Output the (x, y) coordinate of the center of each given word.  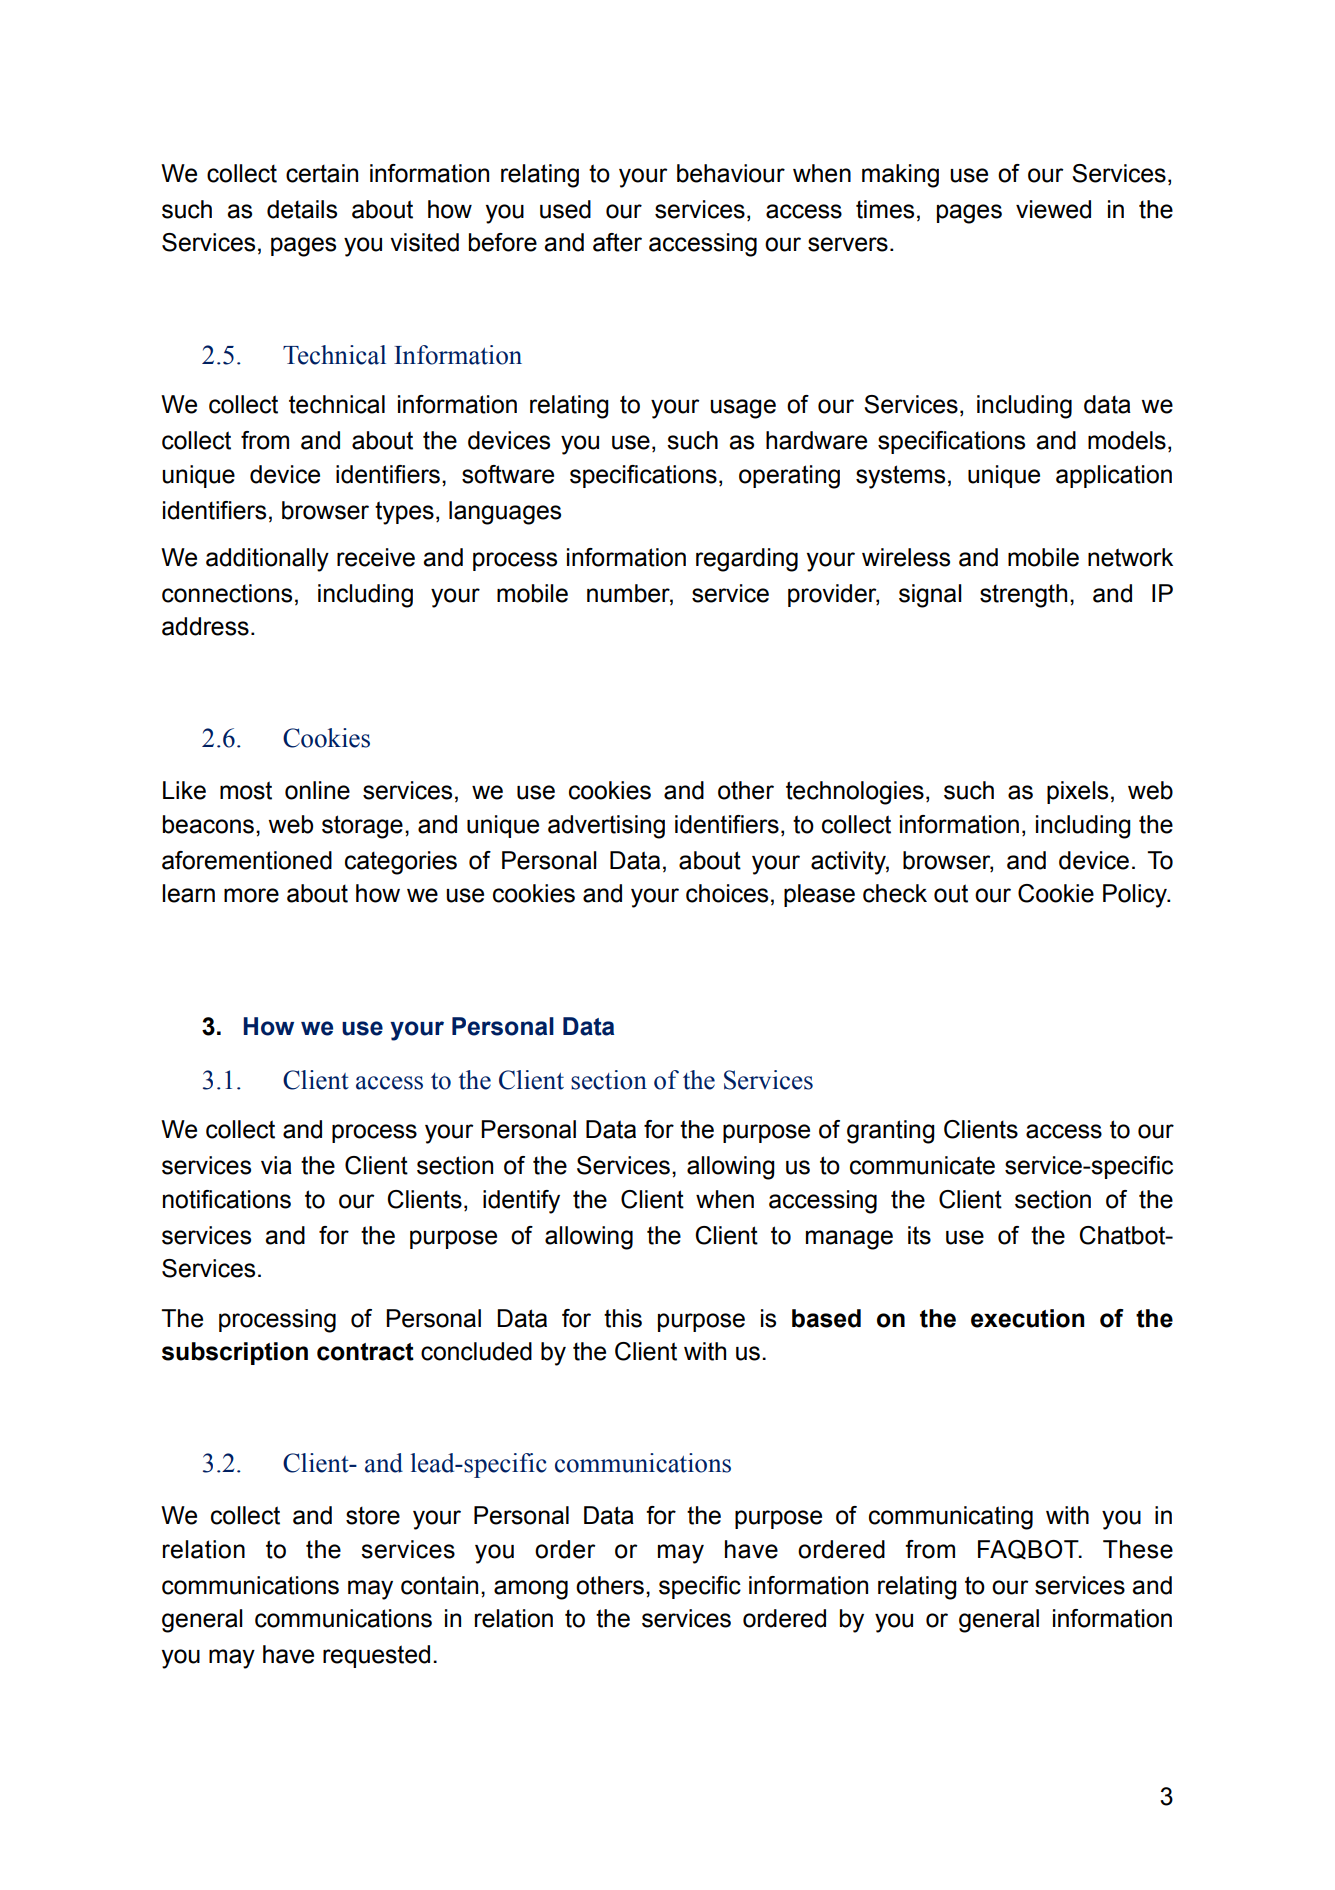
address (205, 626)
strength (1023, 596)
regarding (747, 560)
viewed (1053, 209)
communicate (922, 1165)
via (276, 1165)
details (302, 209)
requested (376, 1656)
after (617, 242)
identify (521, 1202)
